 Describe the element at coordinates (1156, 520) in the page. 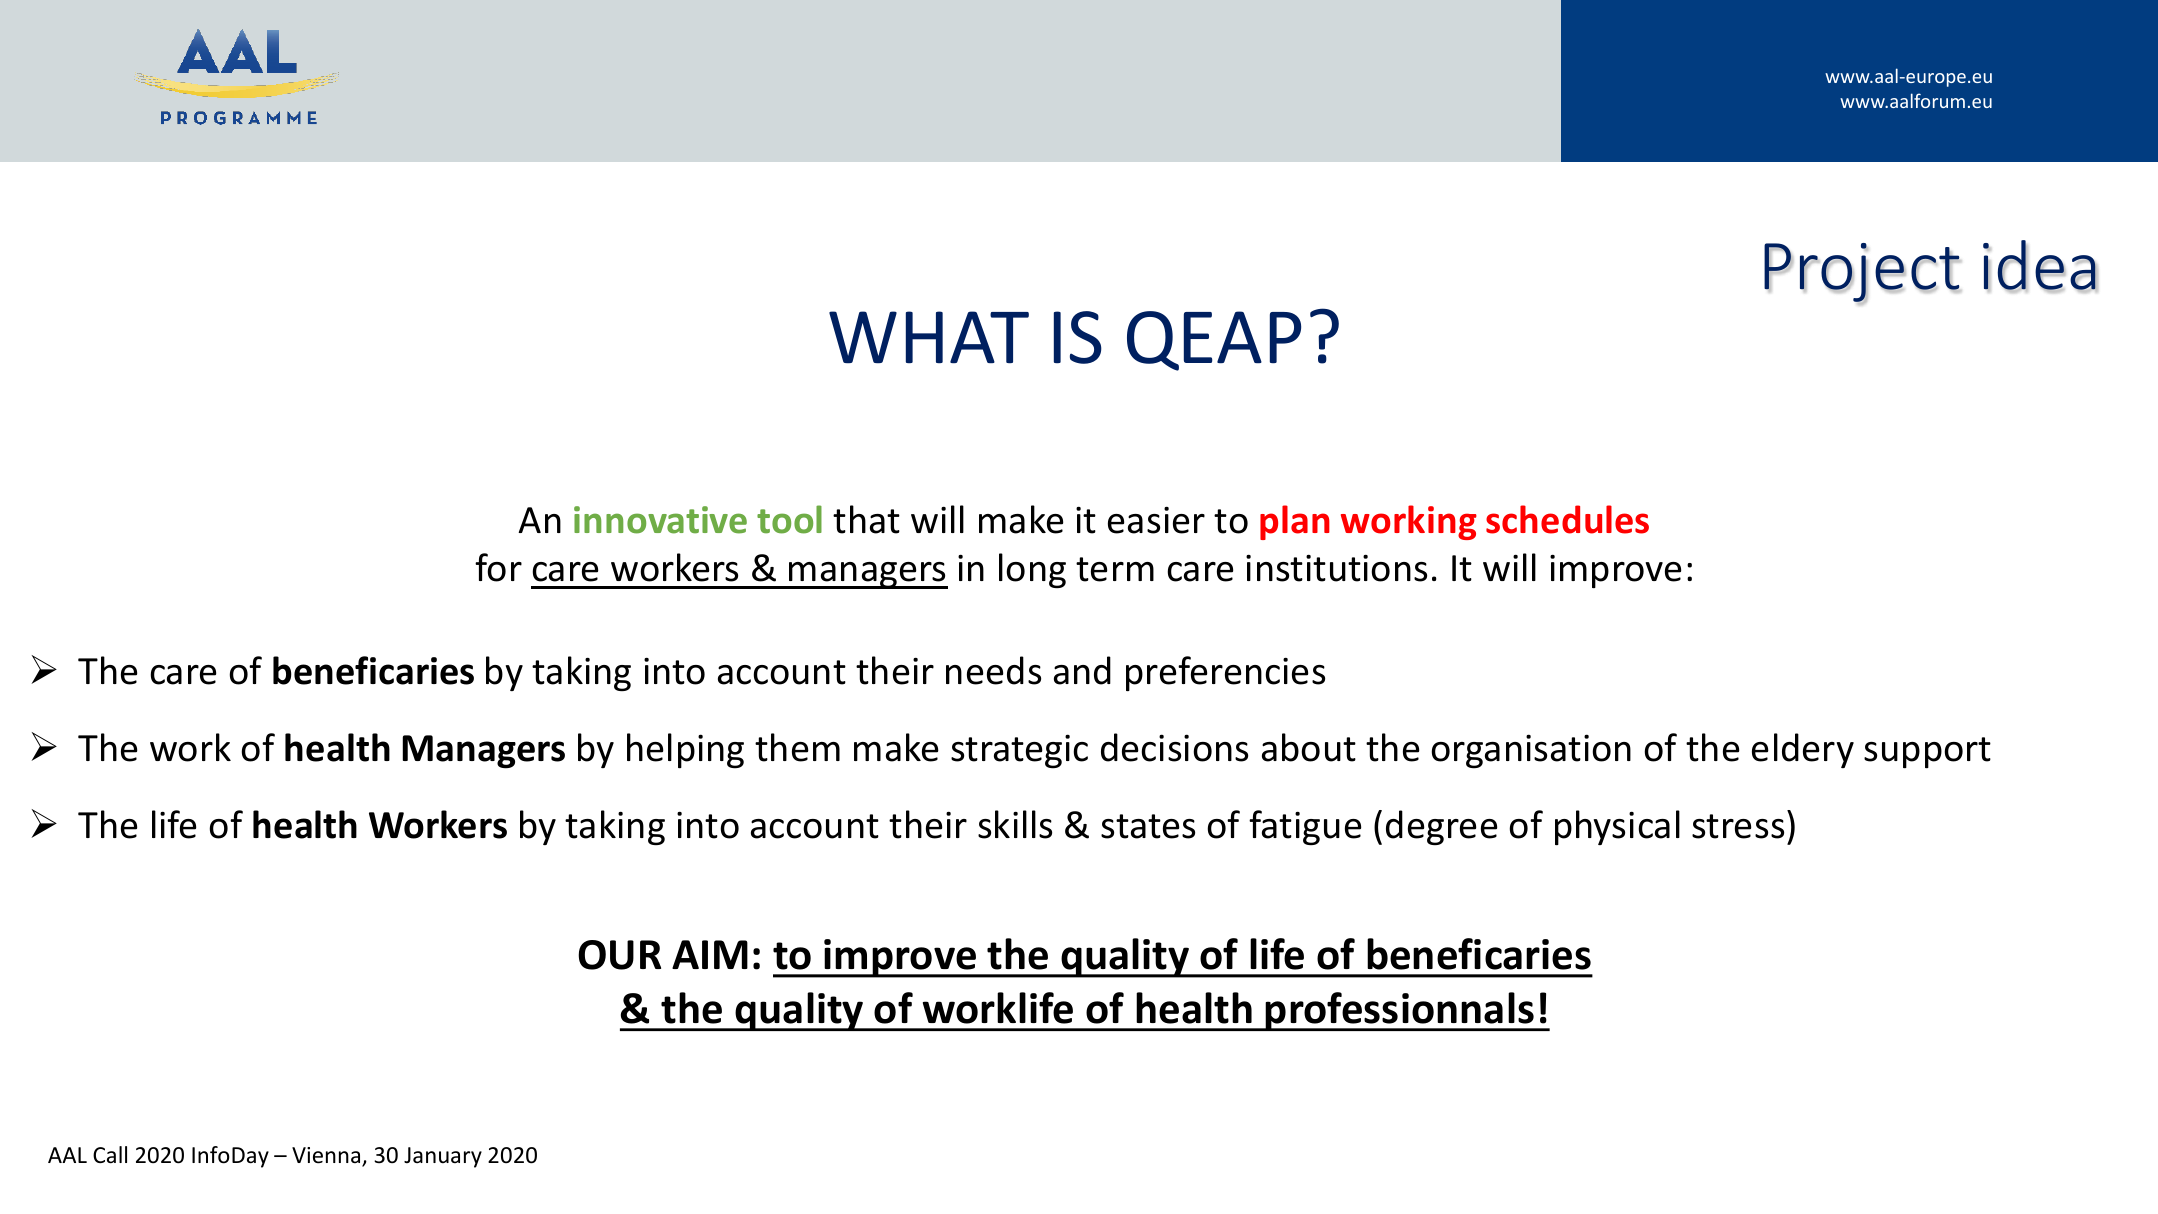

I see `easier` at that location.
